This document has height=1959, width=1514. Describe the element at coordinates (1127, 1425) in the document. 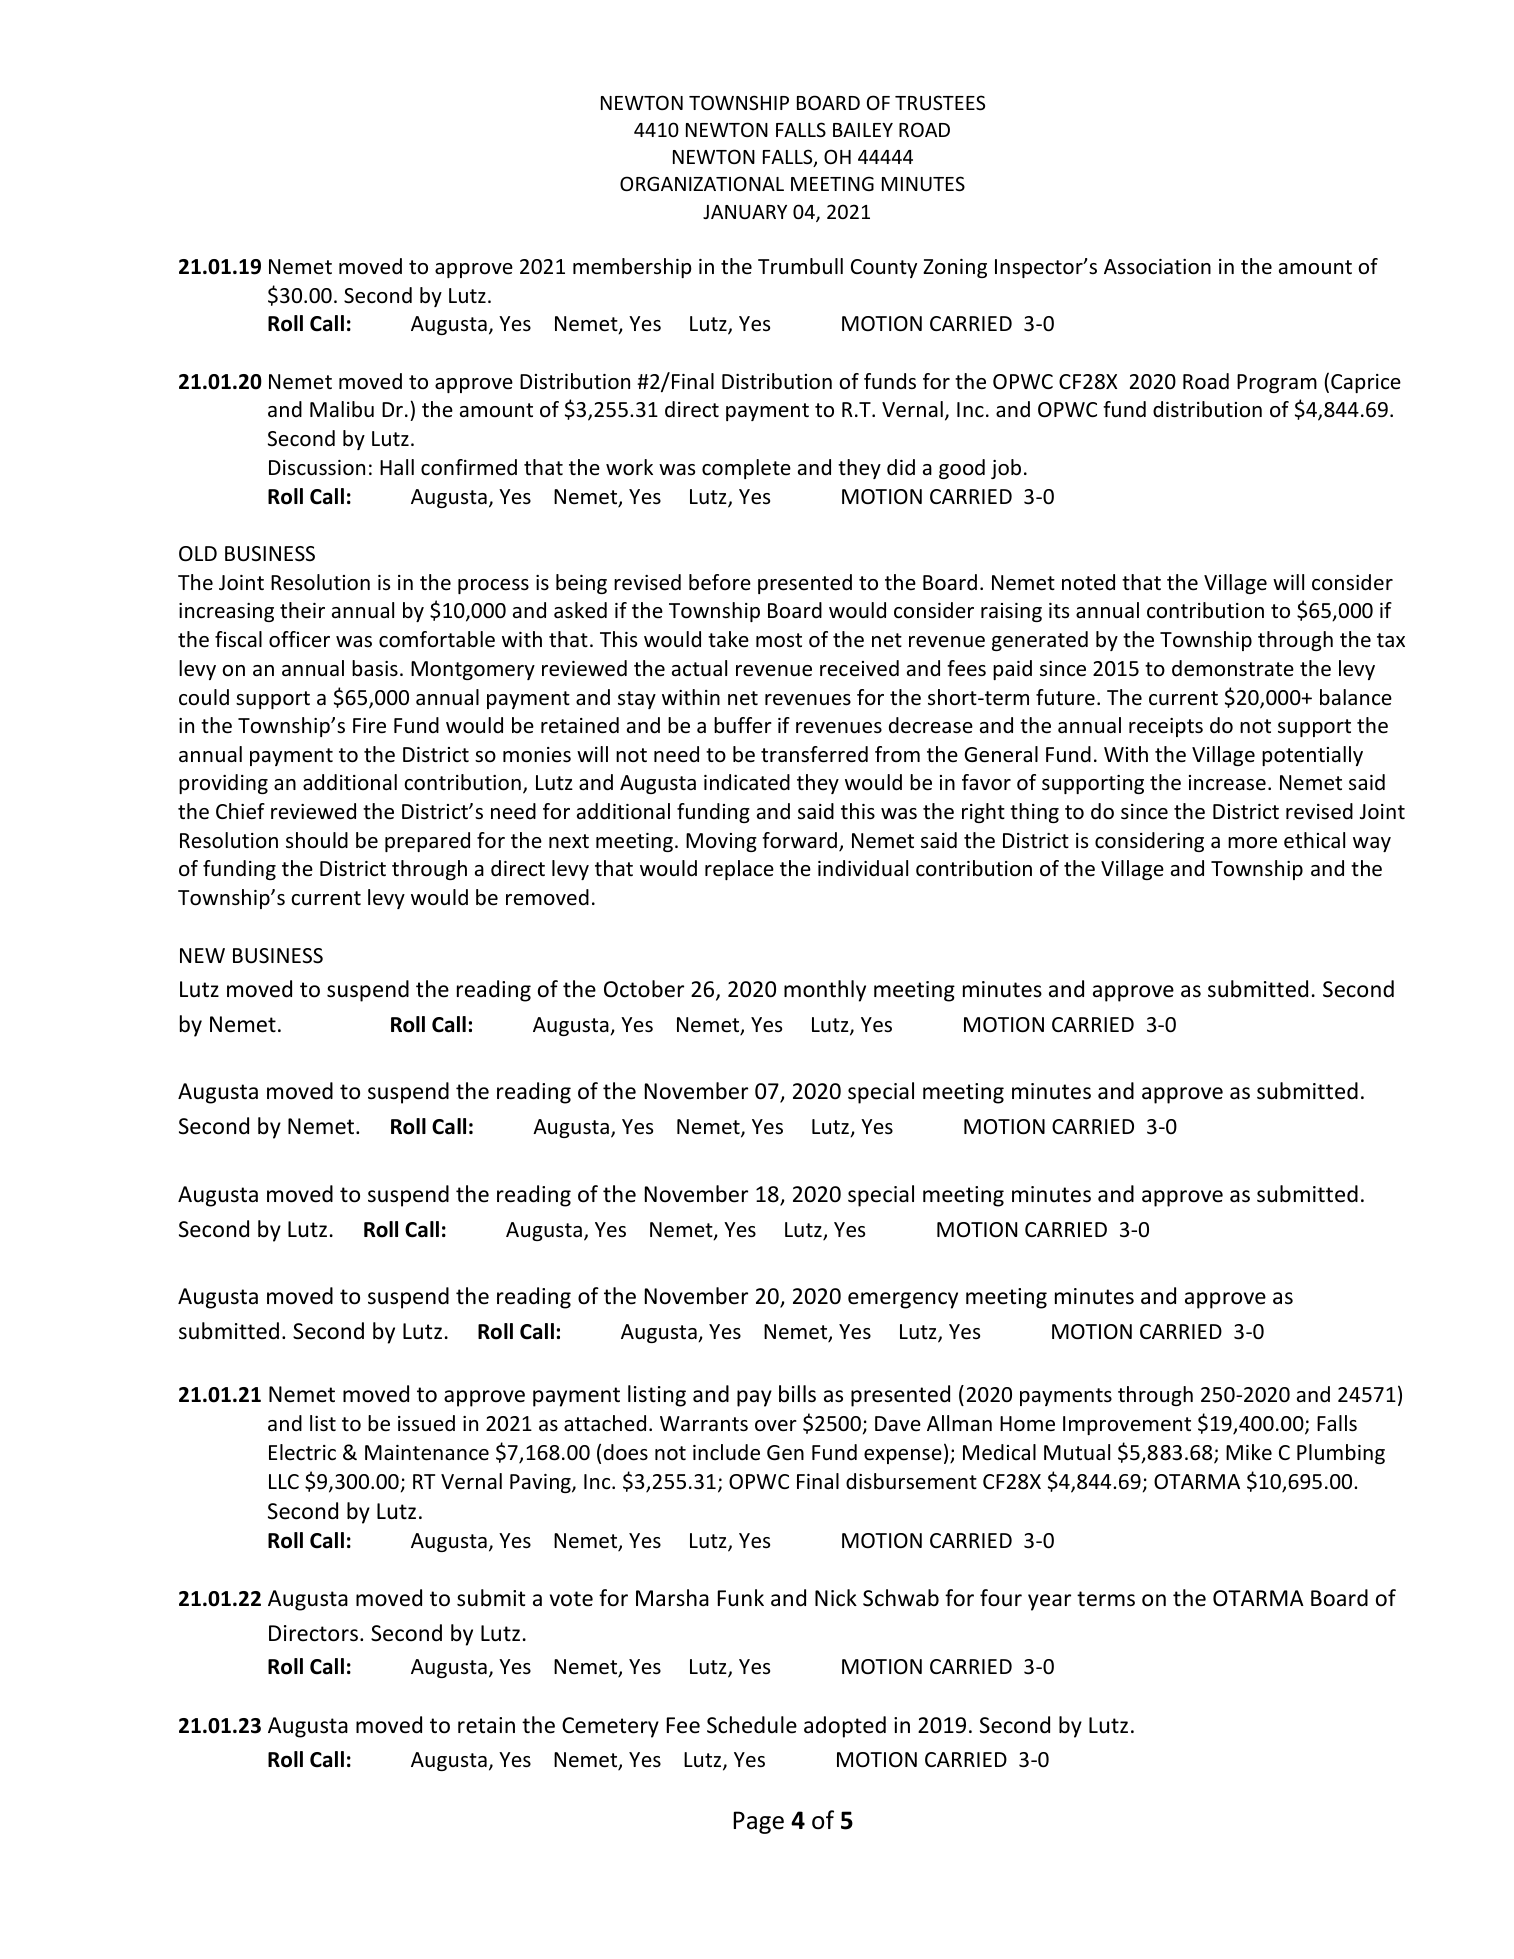

I see `Improvement` at that location.
